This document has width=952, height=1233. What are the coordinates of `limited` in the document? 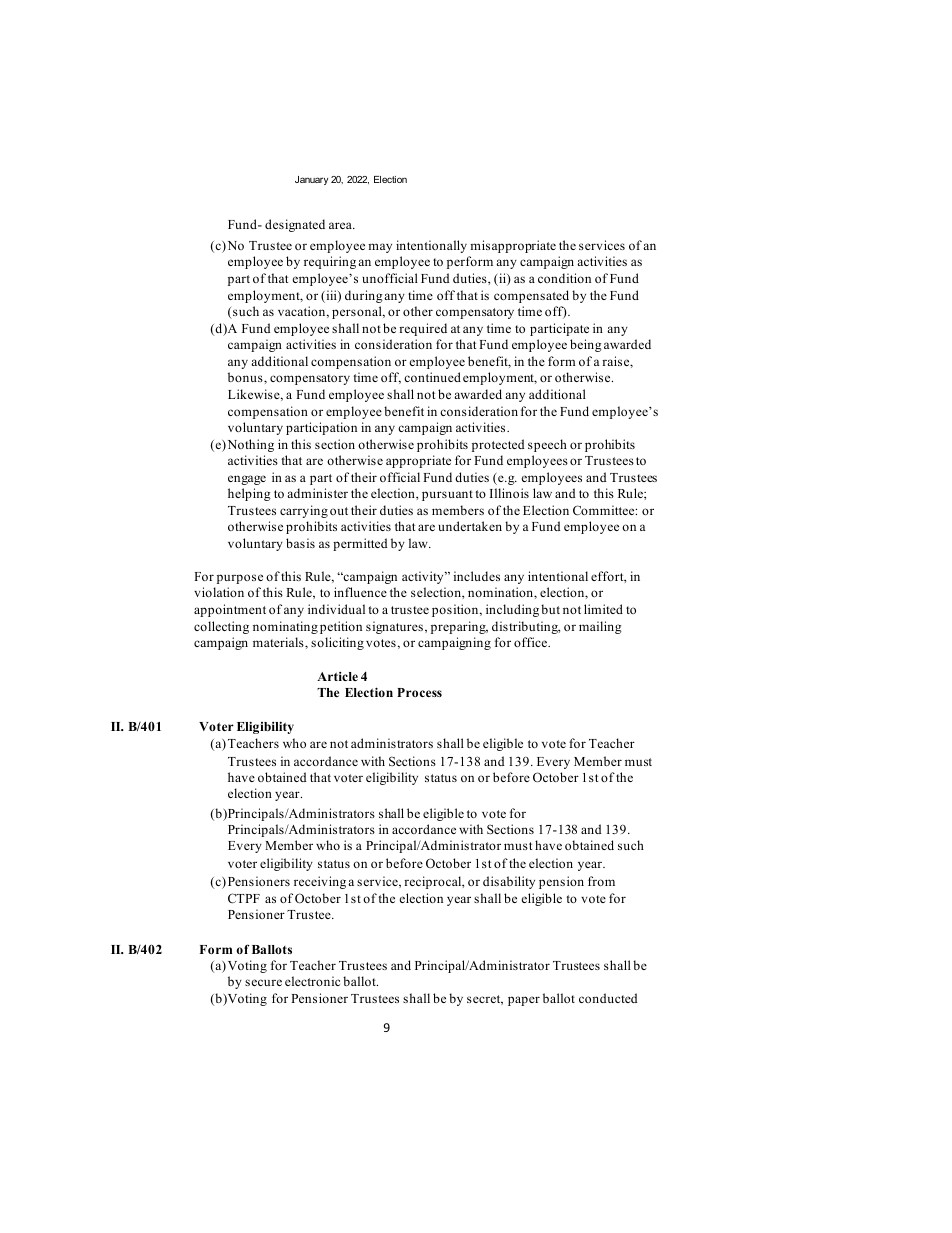 It's located at (603, 609).
